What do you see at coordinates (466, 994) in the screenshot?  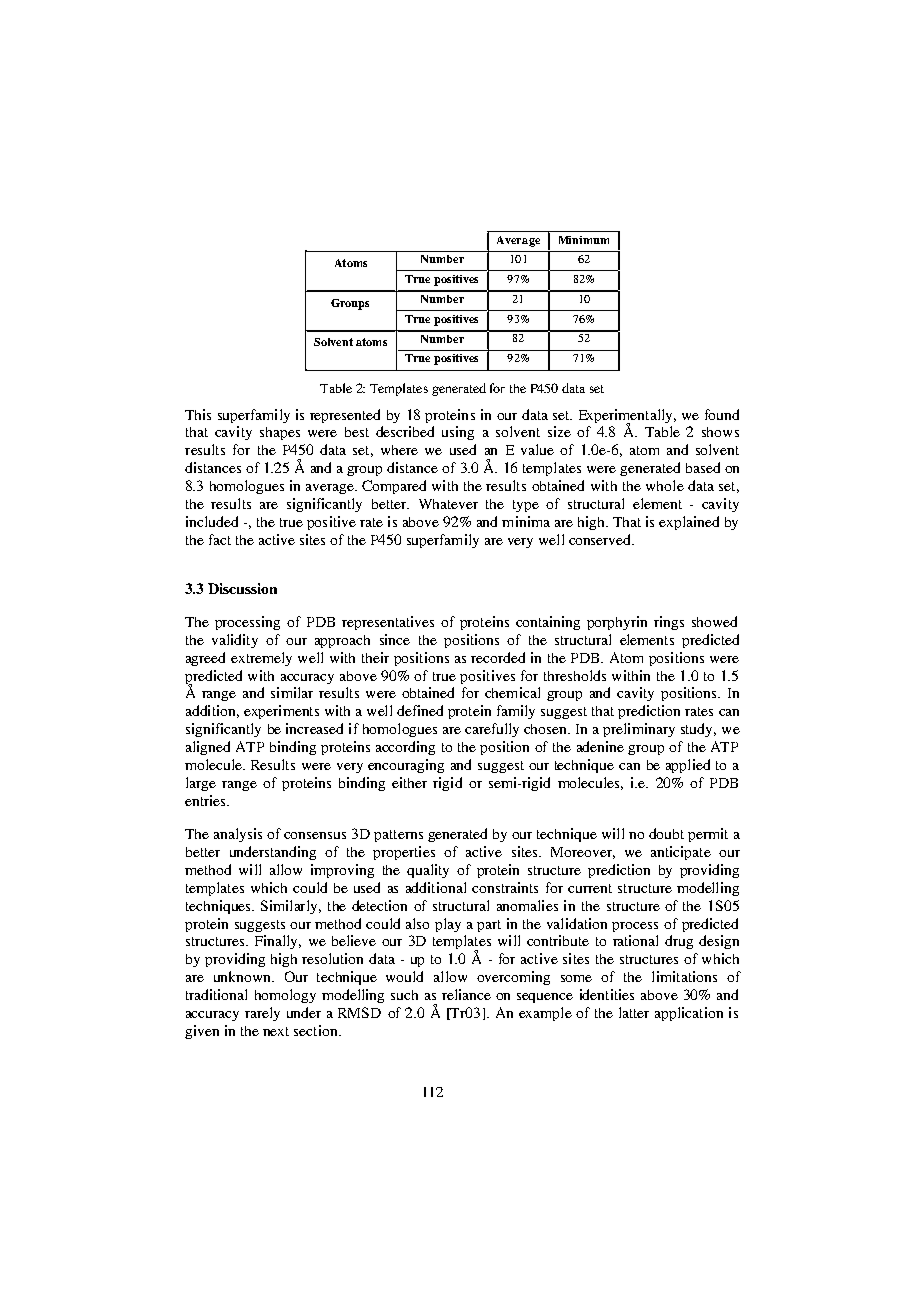 I see `reliance` at bounding box center [466, 994].
